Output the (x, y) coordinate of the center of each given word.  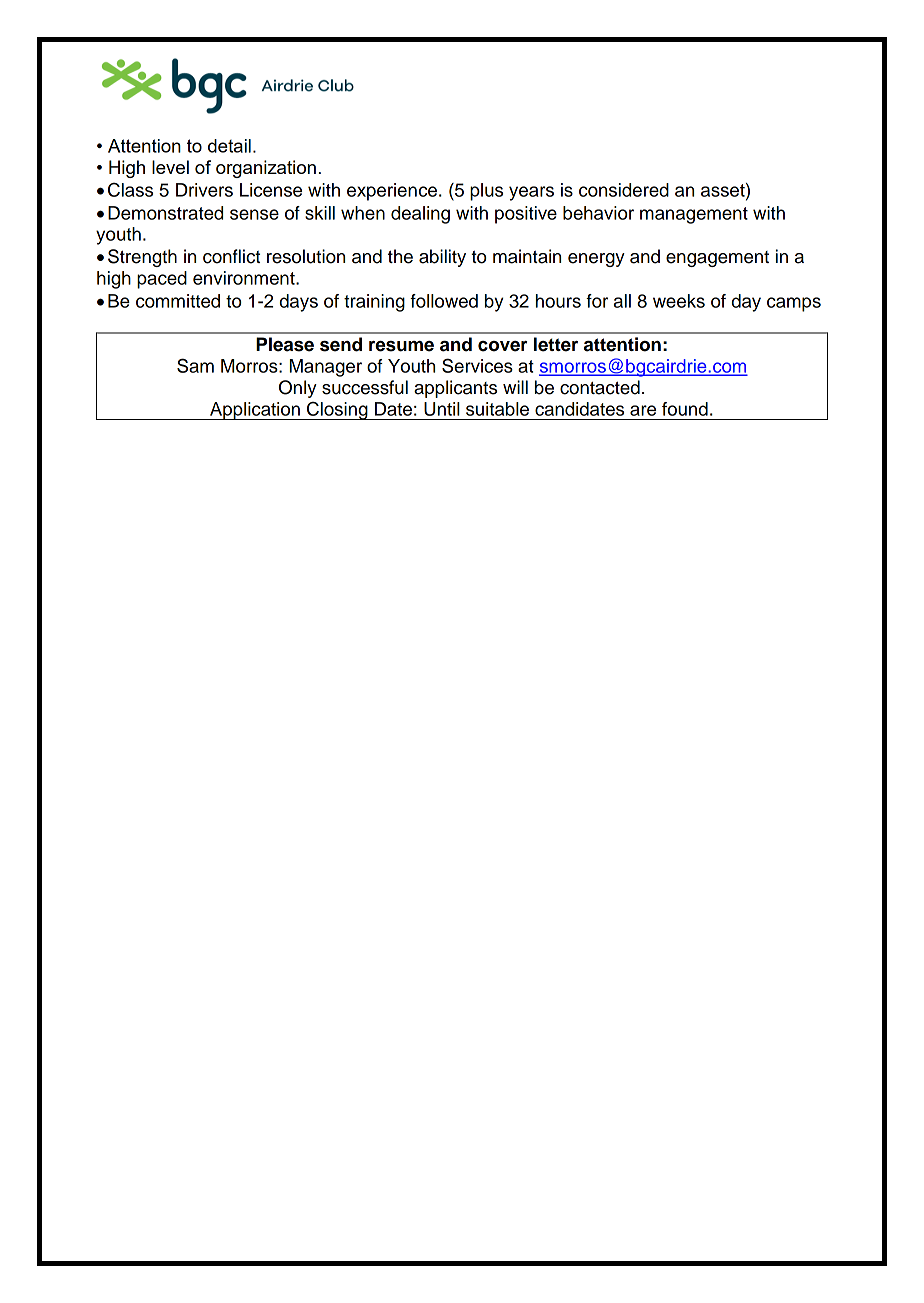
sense (254, 214)
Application (255, 411)
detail (229, 146)
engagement (717, 259)
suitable (497, 409)
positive (526, 215)
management (694, 215)
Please (285, 344)
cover (502, 346)
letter (556, 344)
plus (486, 192)
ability (442, 258)
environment (245, 278)
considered (624, 190)
